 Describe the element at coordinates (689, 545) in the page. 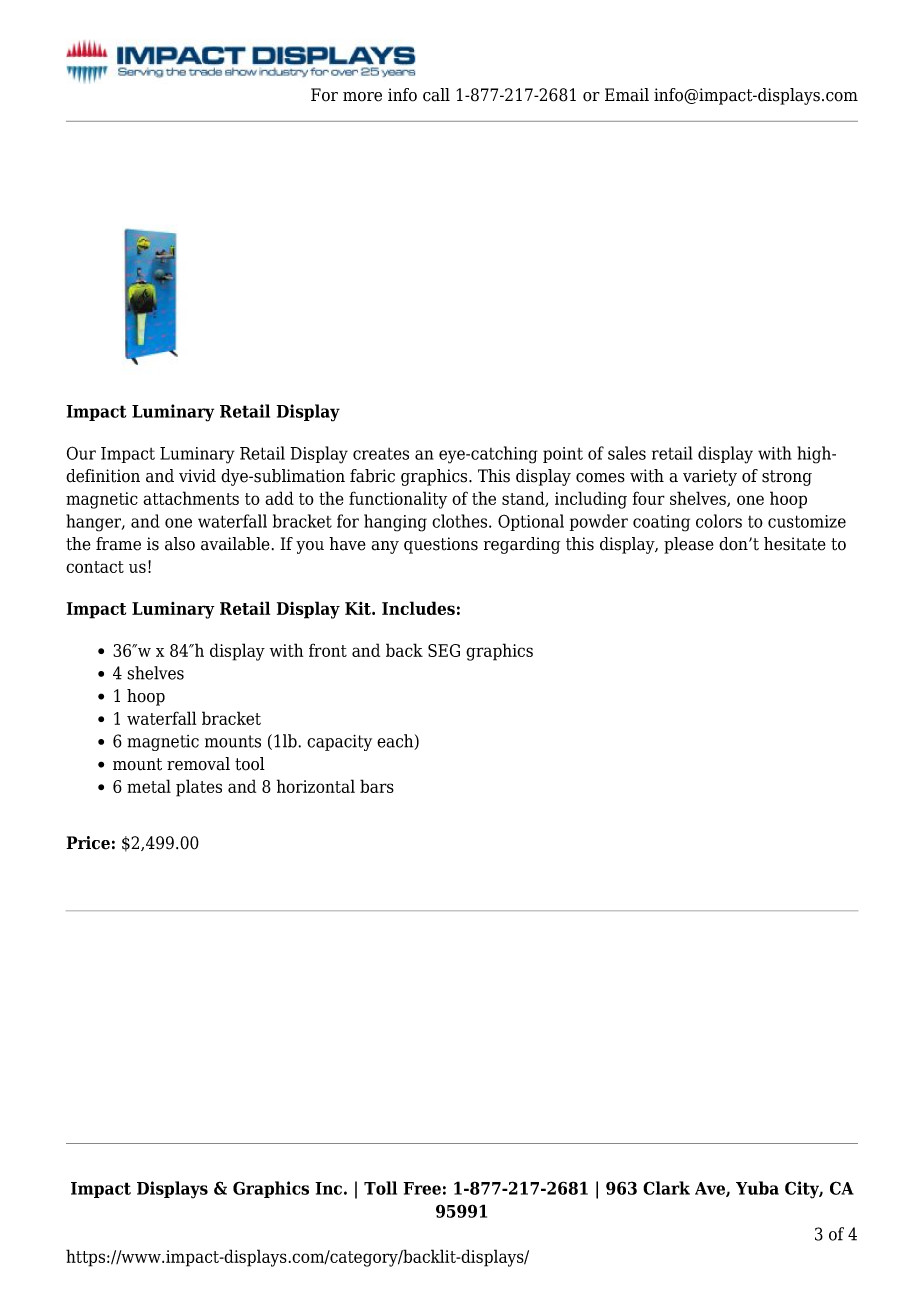

I see `please` at that location.
